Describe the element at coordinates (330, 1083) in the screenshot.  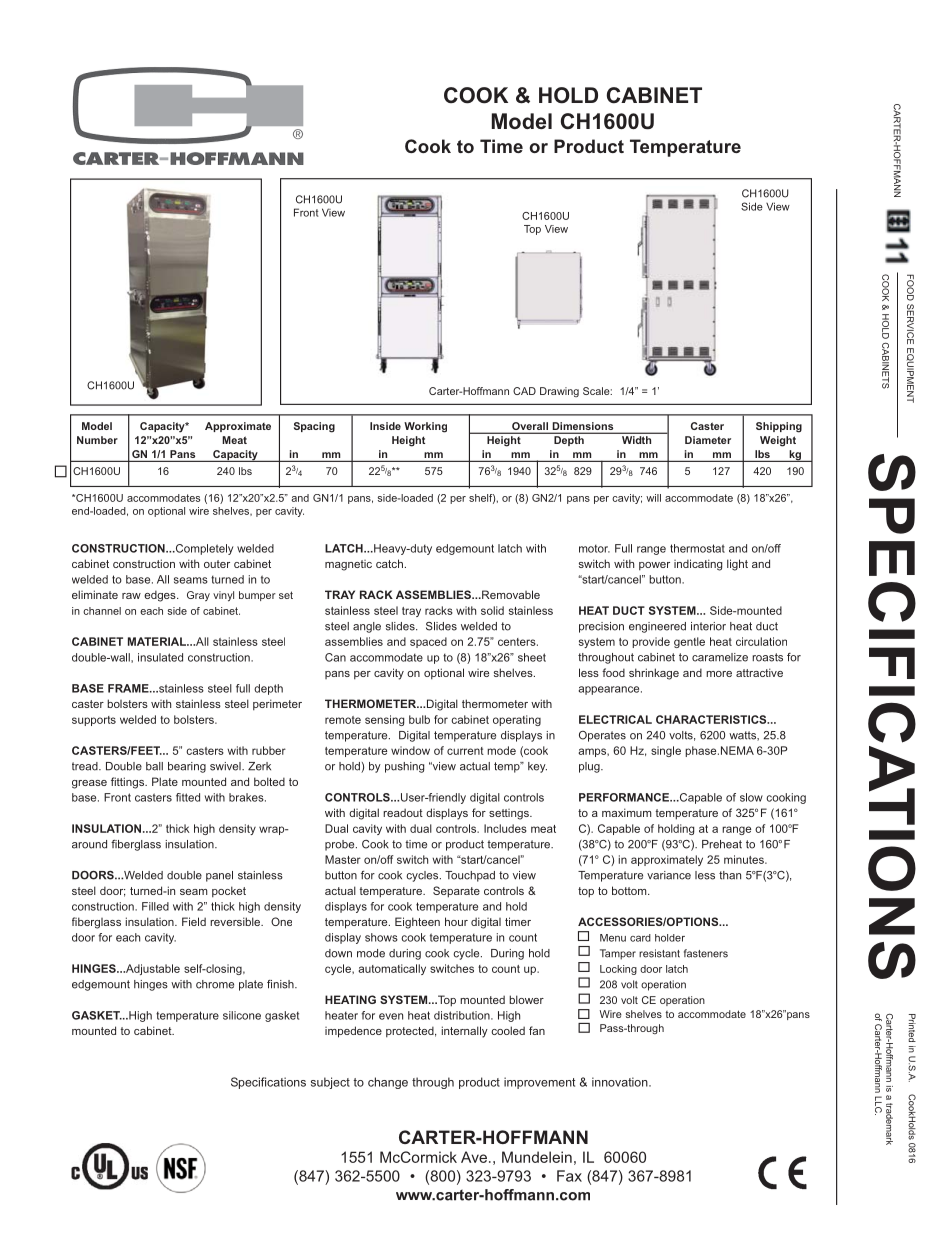
I see `subject` at that location.
